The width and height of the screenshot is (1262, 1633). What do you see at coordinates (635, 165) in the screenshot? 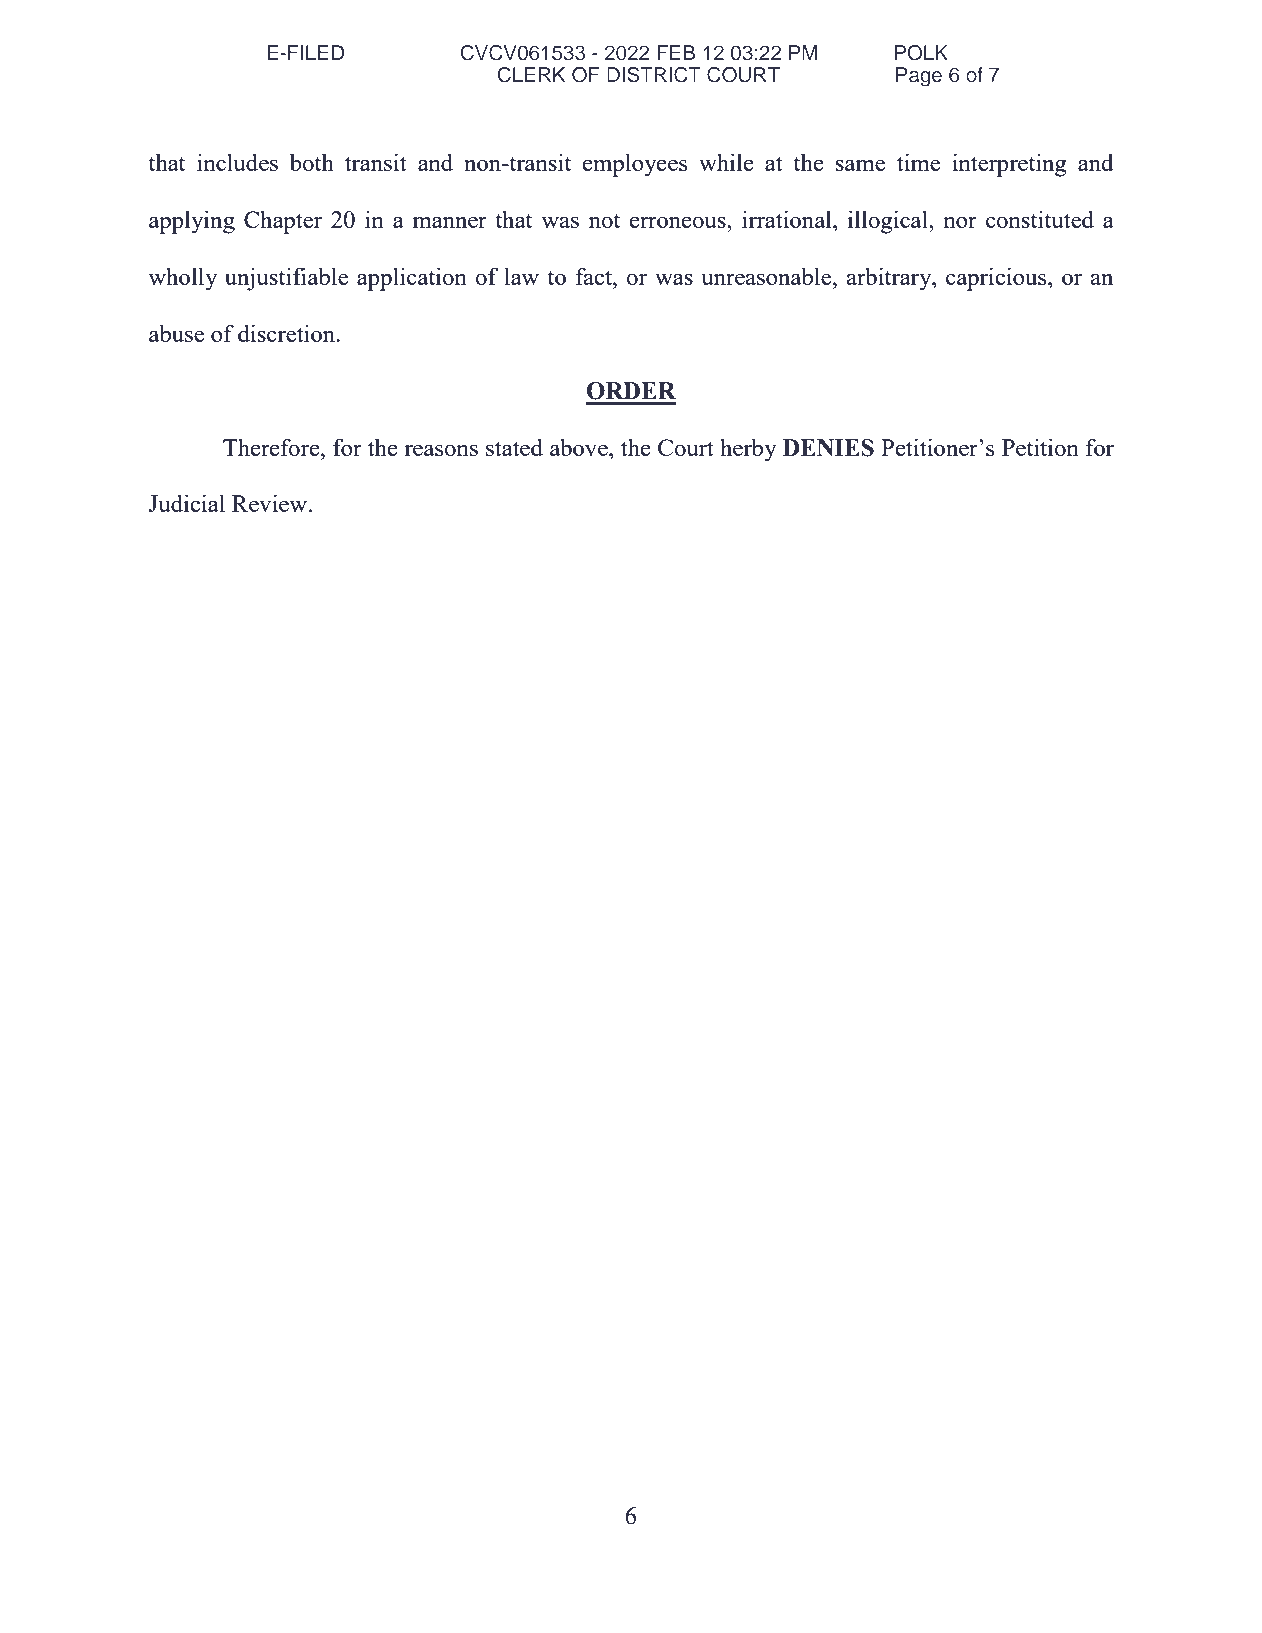
I see `employees` at bounding box center [635, 165].
